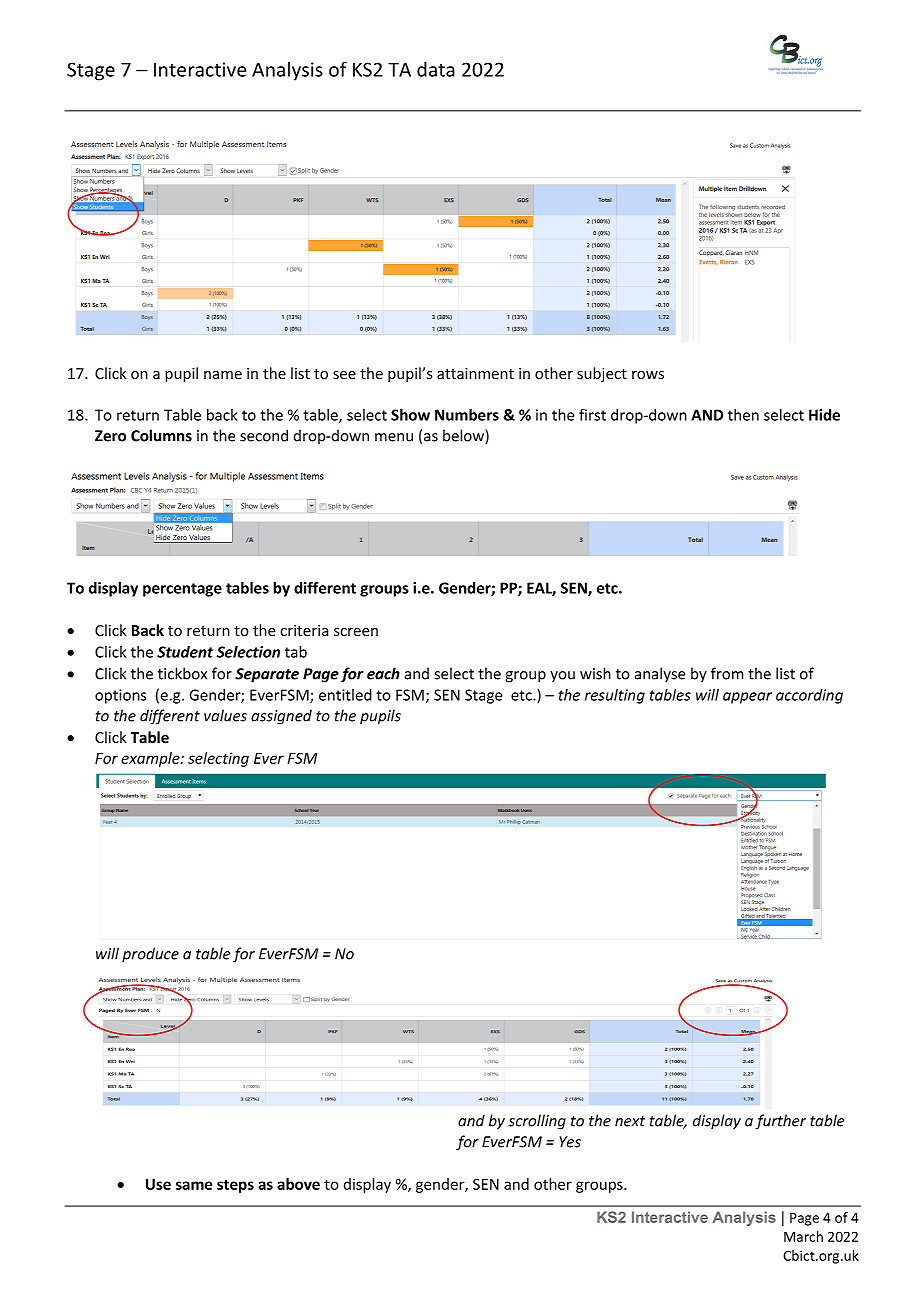  What do you see at coordinates (648, 375) in the screenshot?
I see `rows` at bounding box center [648, 375].
